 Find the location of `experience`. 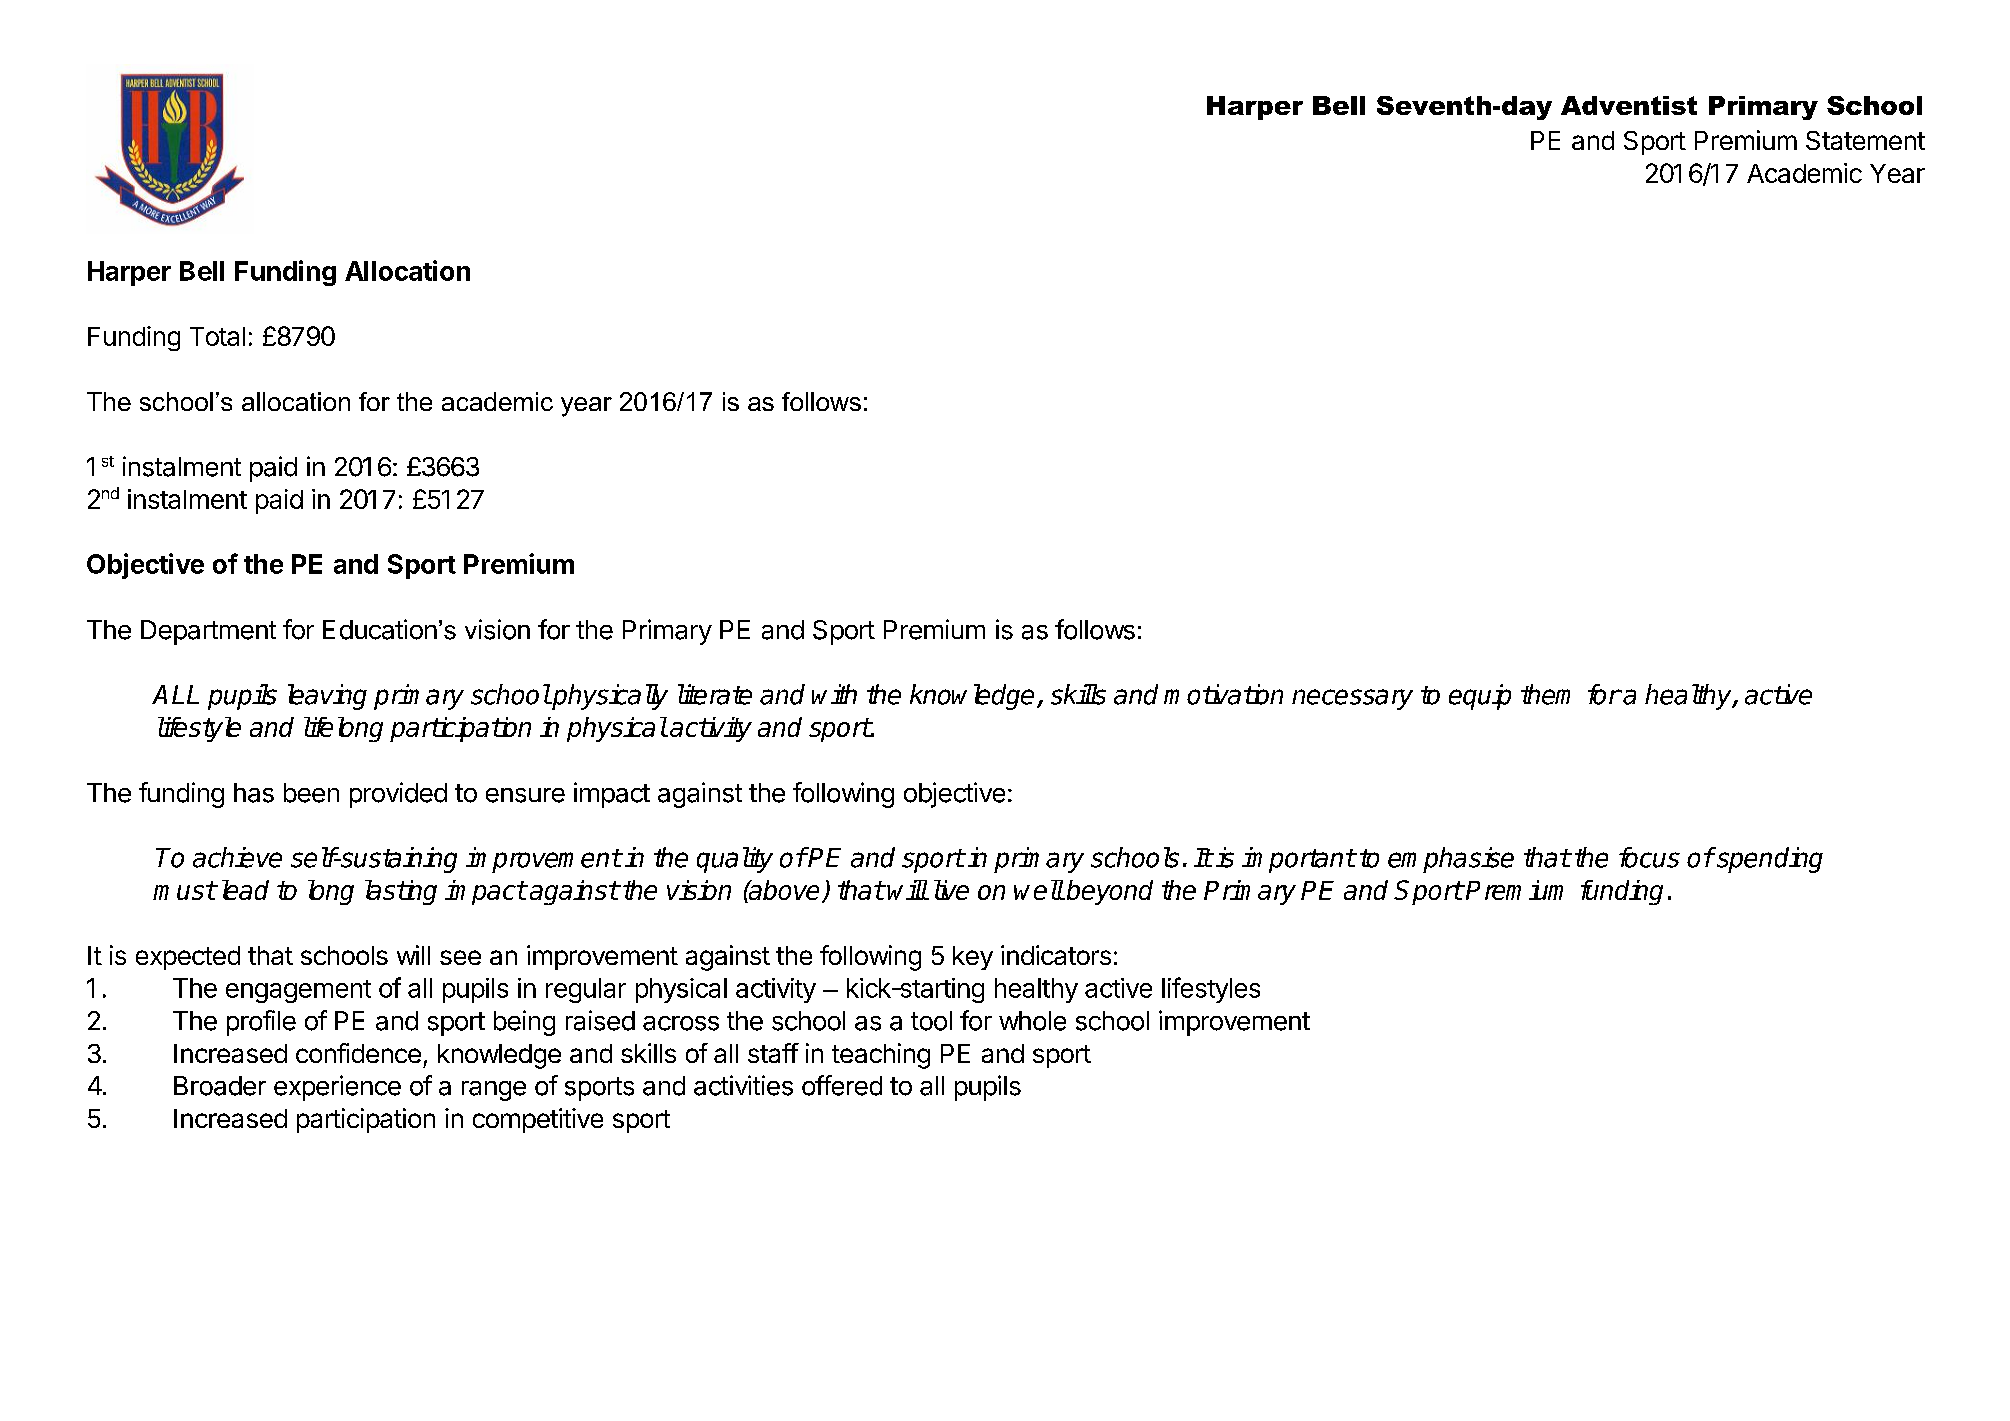

experience is located at coordinates (337, 1088).
